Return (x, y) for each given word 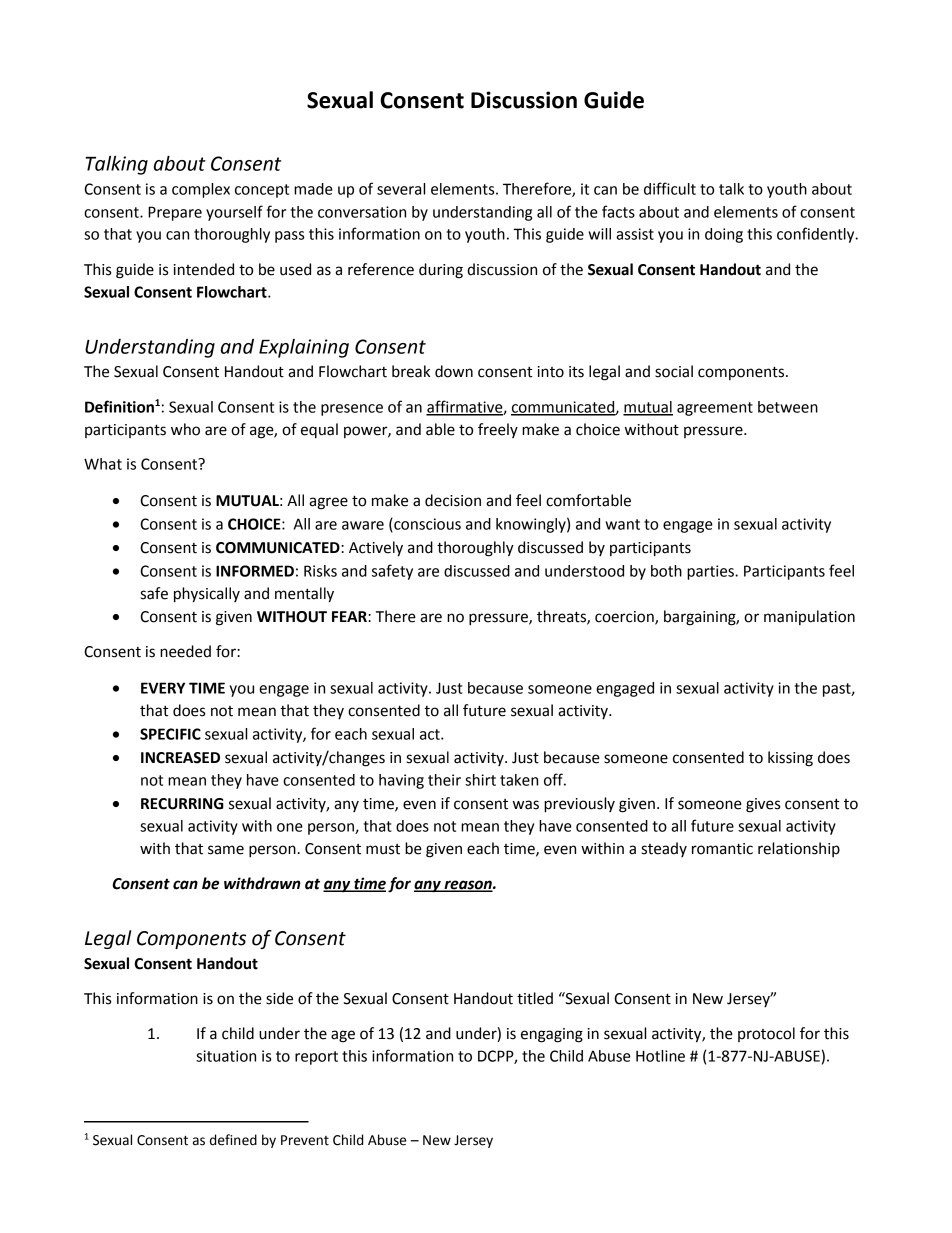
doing (724, 235)
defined (233, 1140)
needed (185, 651)
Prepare (175, 213)
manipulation (809, 617)
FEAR (350, 616)
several (401, 189)
